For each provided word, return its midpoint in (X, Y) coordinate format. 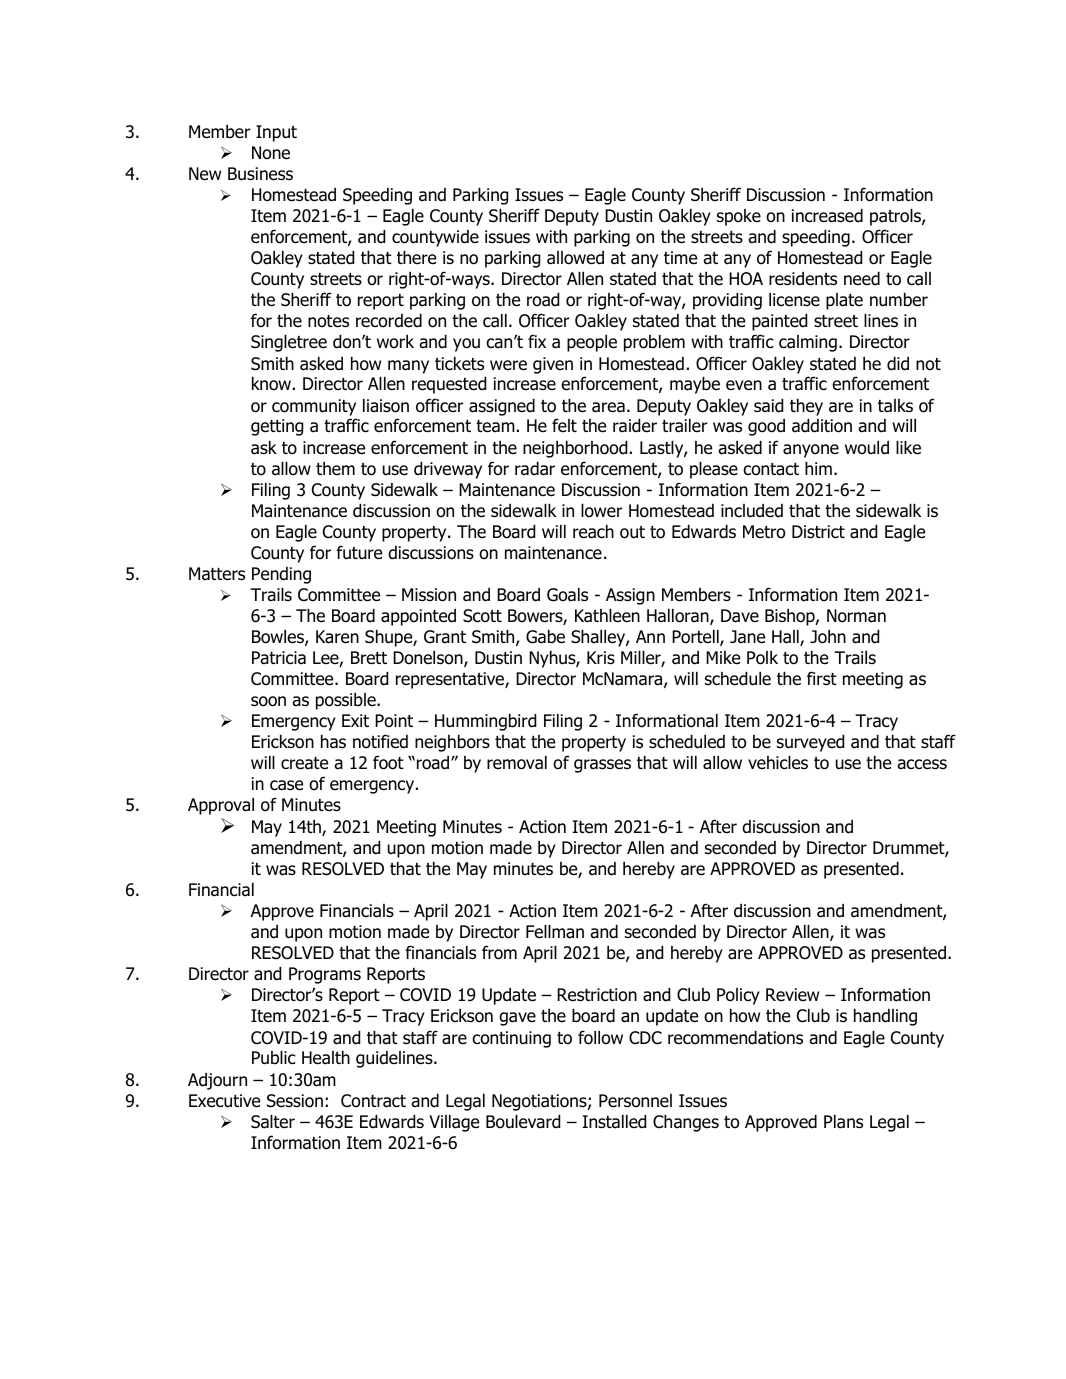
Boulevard (523, 1122)
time (680, 258)
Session (295, 1101)
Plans (843, 1122)
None (271, 153)
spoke (739, 217)
